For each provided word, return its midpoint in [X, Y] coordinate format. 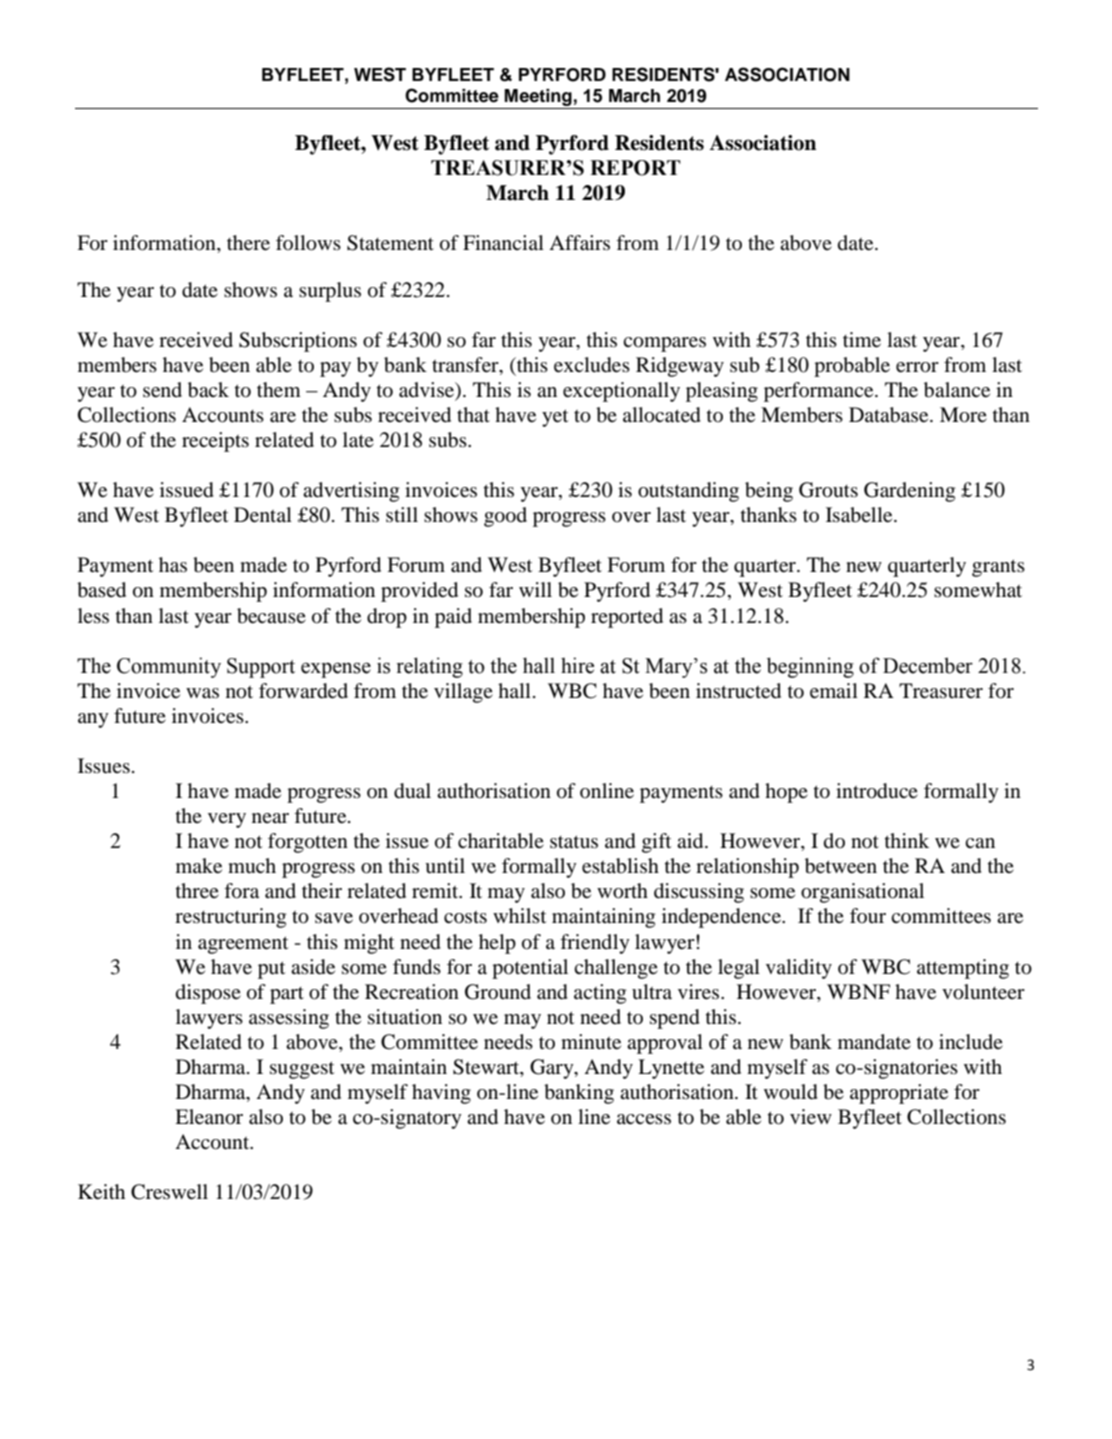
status [574, 842]
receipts [215, 442]
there [248, 243]
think [907, 840]
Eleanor [209, 1117]
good [505, 517]
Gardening [909, 492]
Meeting [538, 97]
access [644, 1119]
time [862, 340]
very [227, 820]
